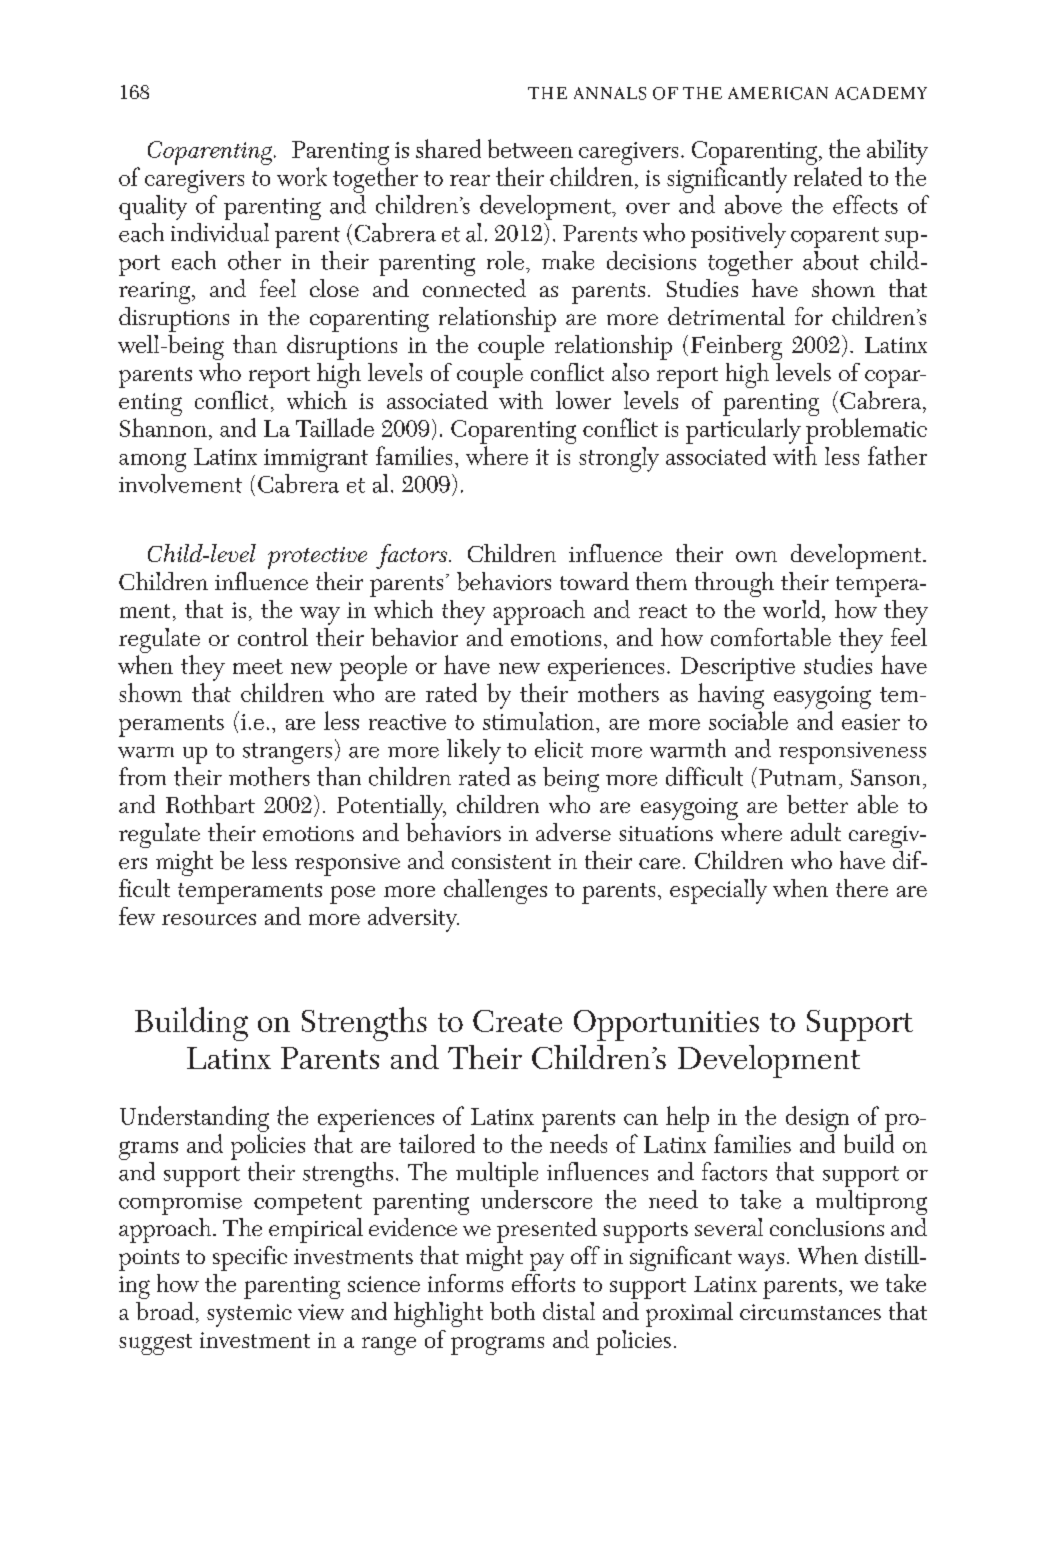 Image resolution: width=1046 pixels, height=1548 pixels. Describe the element at coordinates (778, 93) in the page. I see `AMERICAN` at that location.
